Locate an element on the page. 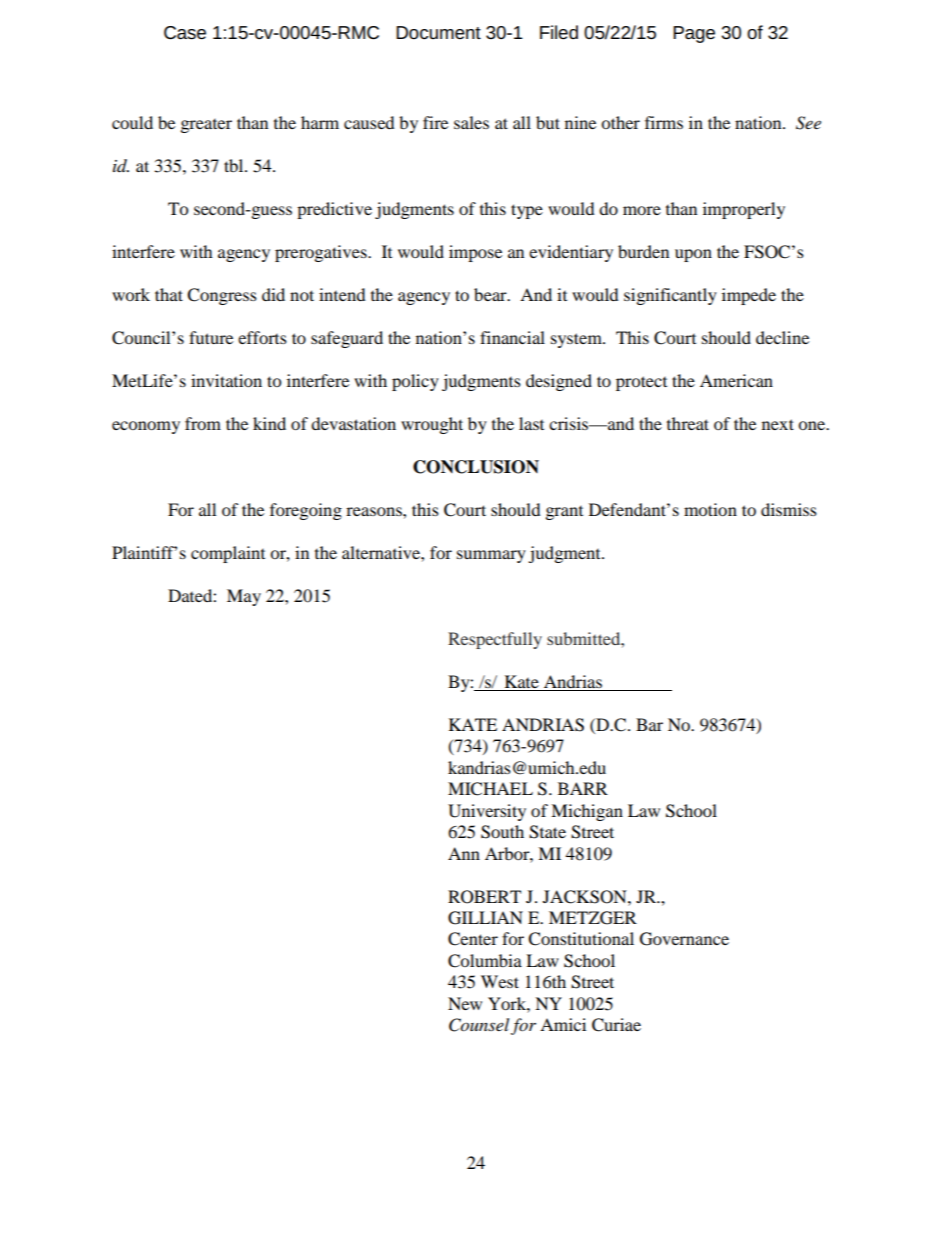  New is located at coordinates (465, 1003).
